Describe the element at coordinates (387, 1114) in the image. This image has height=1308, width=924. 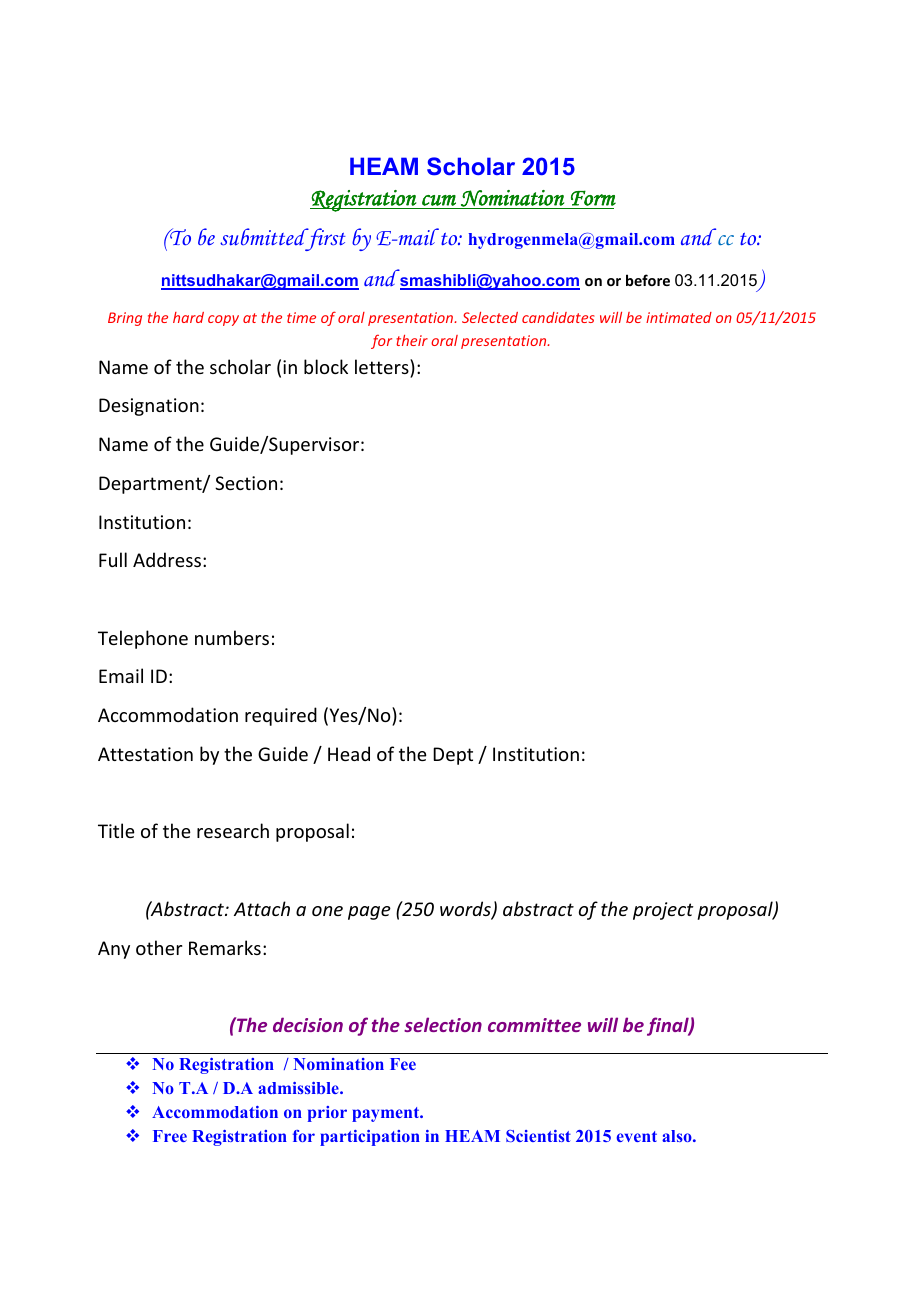
I see `payment` at that location.
